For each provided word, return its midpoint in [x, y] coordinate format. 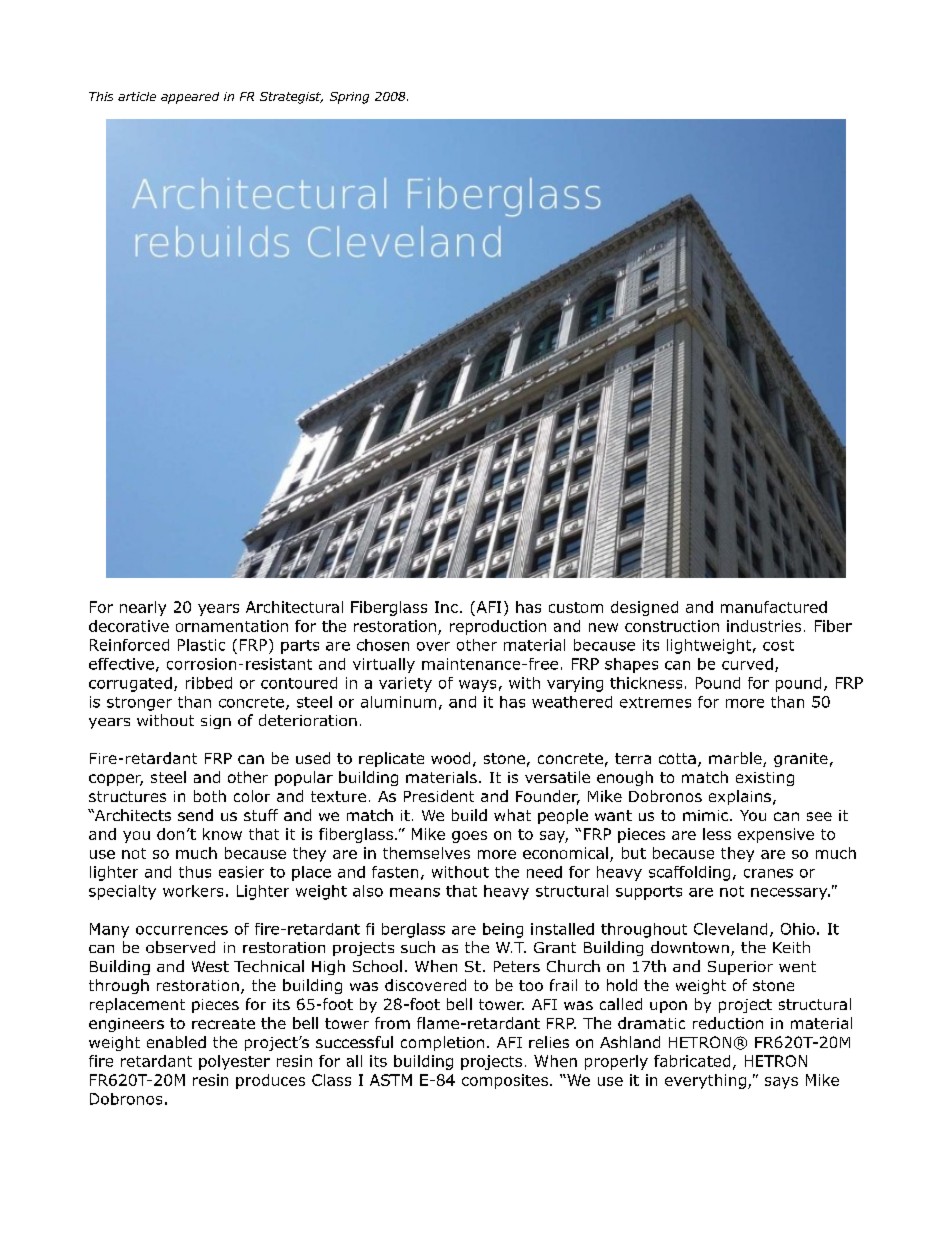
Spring [349, 98]
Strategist [291, 98]
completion [442, 1043]
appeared [190, 98]
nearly [143, 608]
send [195, 815]
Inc [446, 607]
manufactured [774, 607]
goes [469, 837]
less [717, 834]
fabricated [692, 1061]
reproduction [498, 627]
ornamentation [232, 626]
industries [764, 626]
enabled [176, 1042]
